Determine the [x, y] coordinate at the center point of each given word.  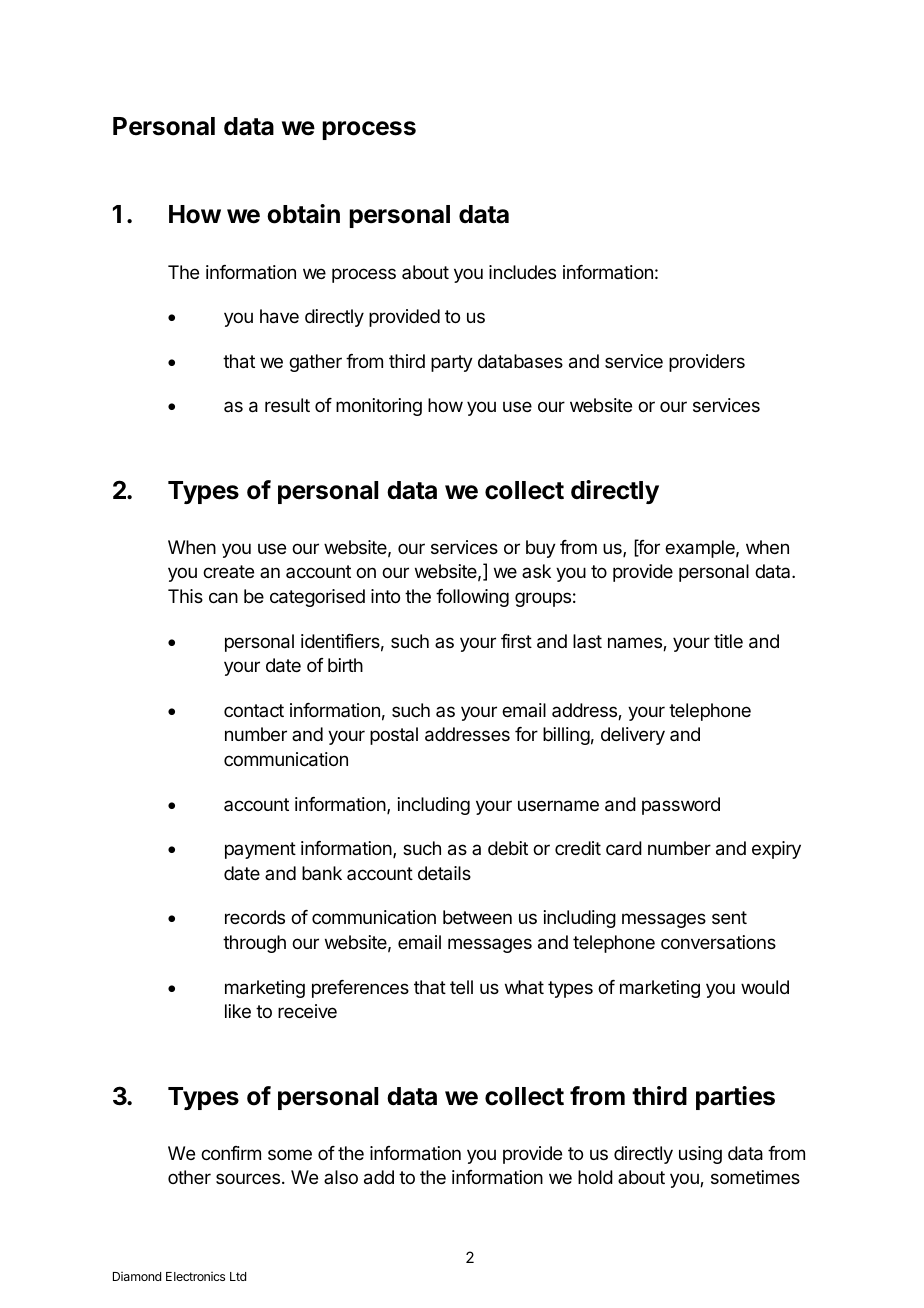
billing [566, 736]
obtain [303, 214]
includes [522, 272]
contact [254, 710]
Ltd [238, 1276]
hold [595, 1177]
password [681, 806]
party [452, 363]
